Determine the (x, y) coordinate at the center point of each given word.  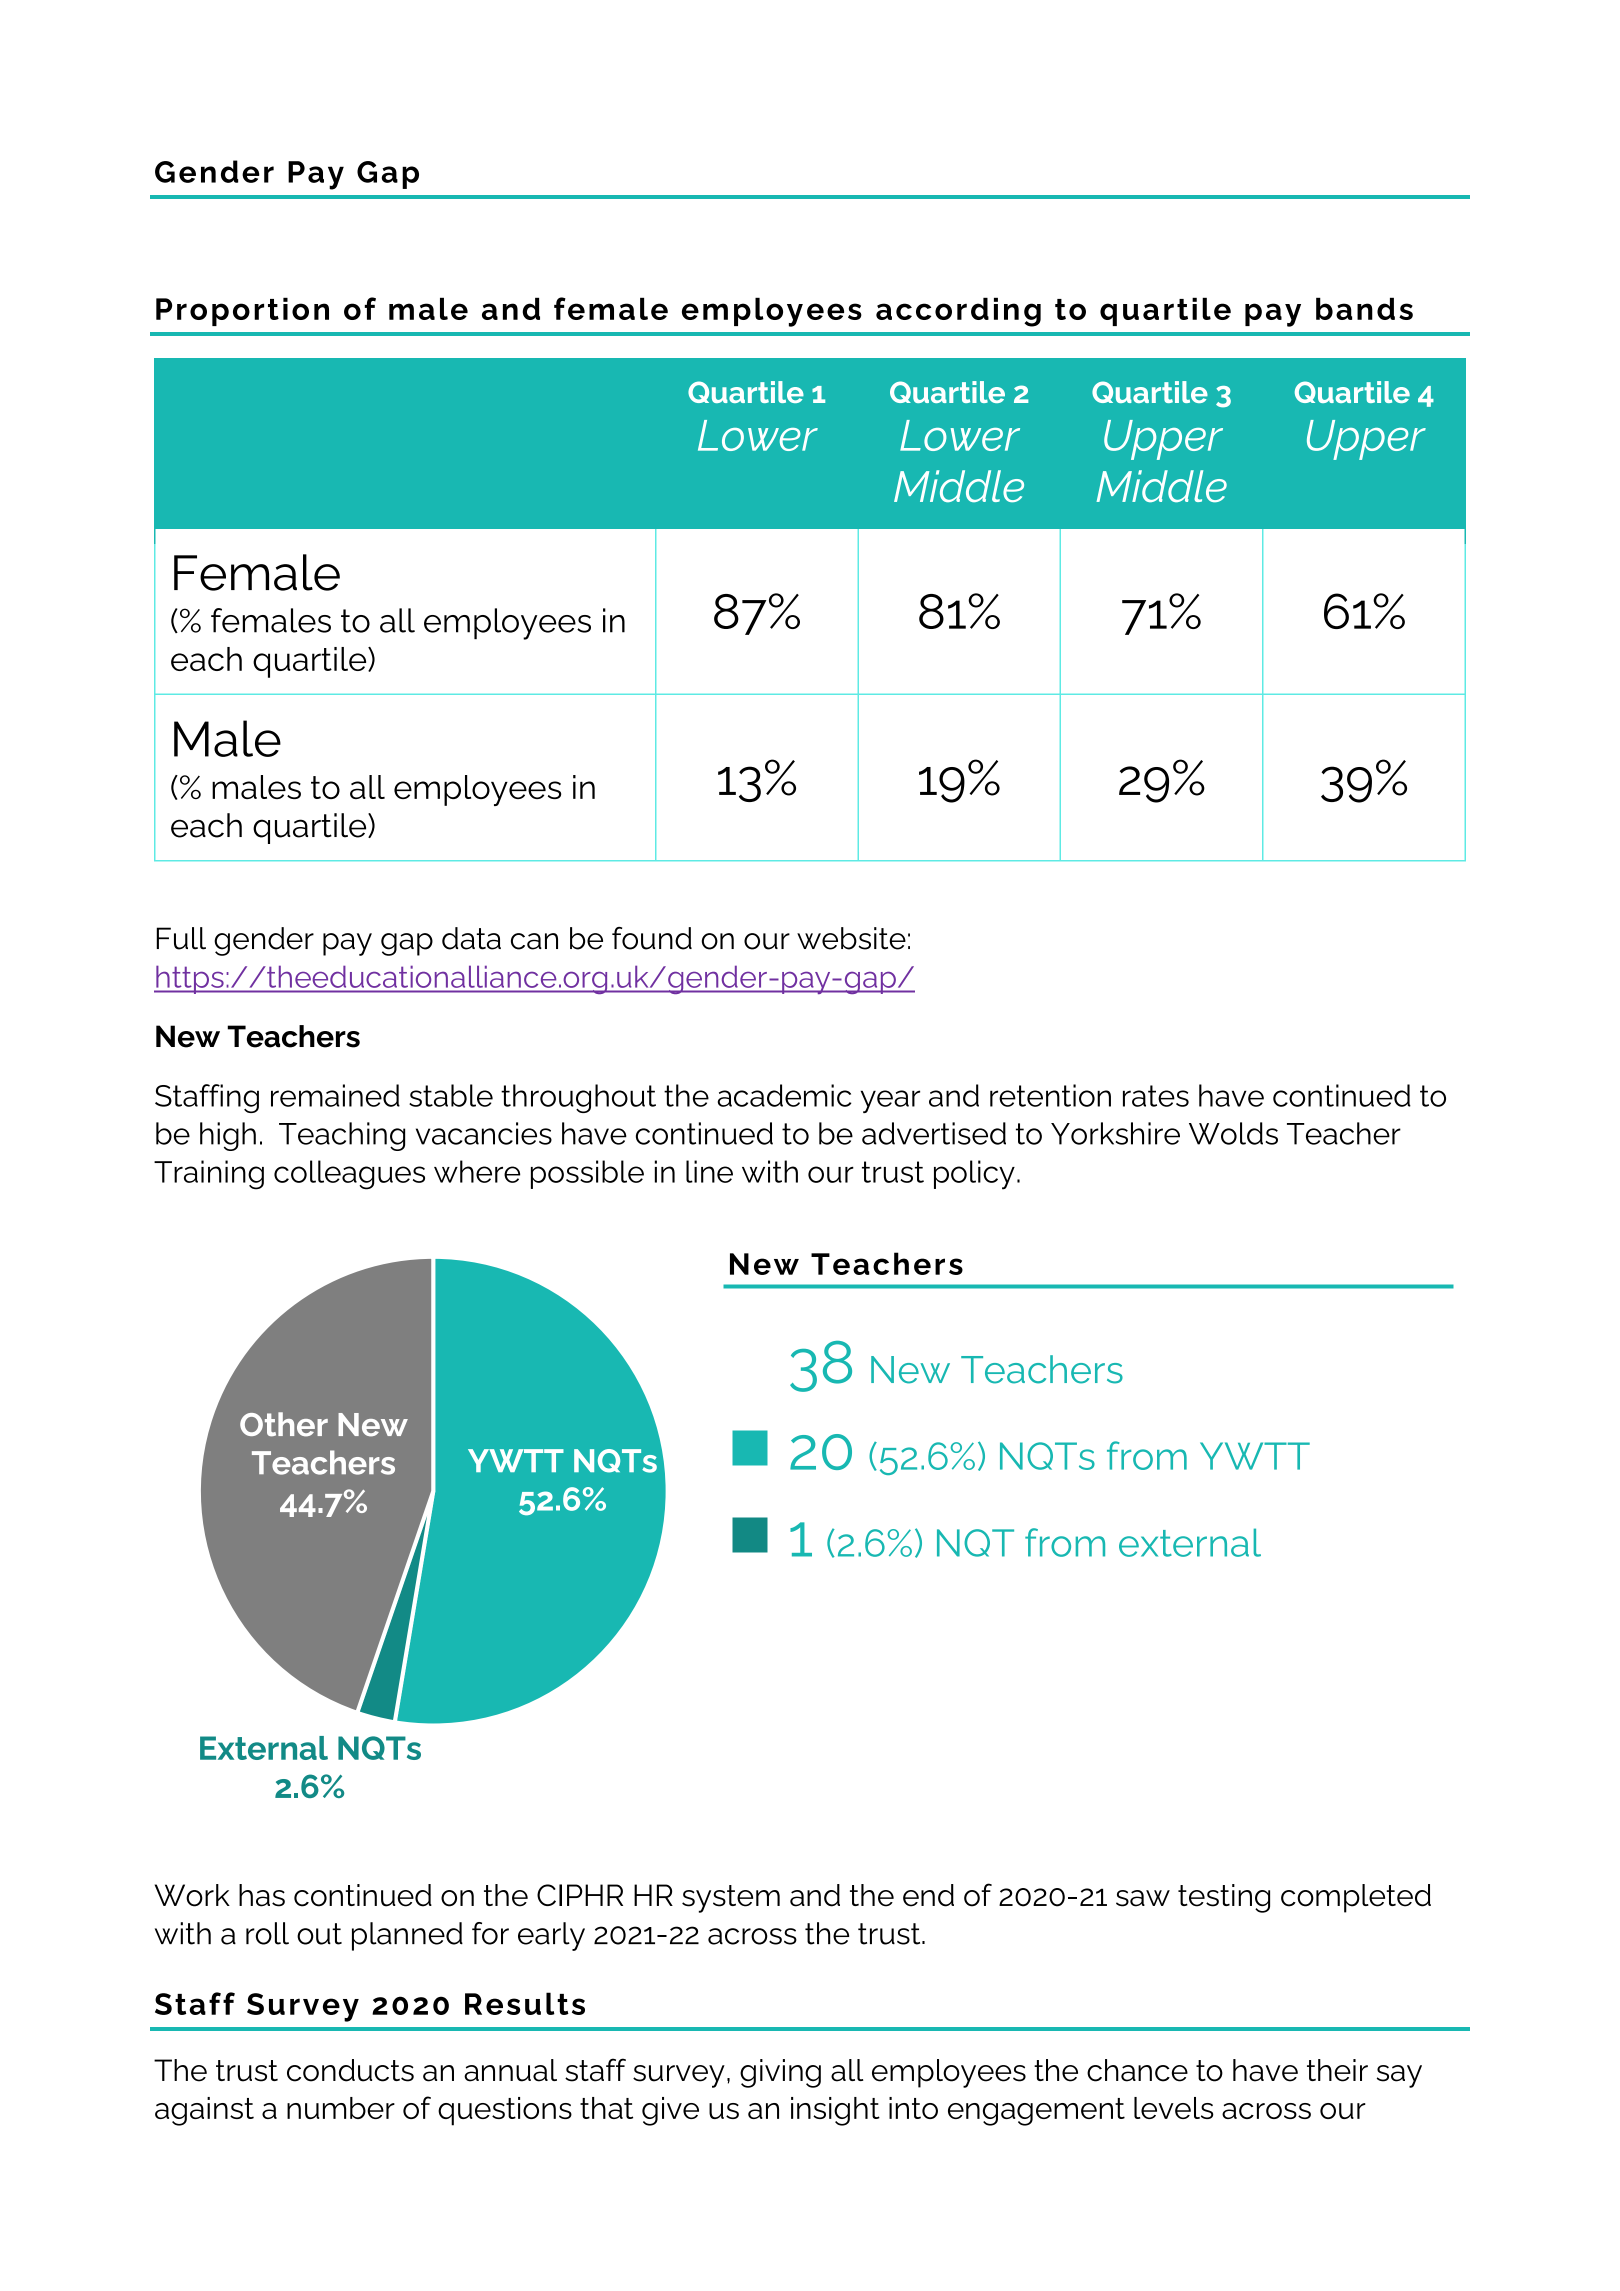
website (851, 938)
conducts (350, 2070)
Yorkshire (1115, 1133)
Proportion (242, 311)
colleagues (349, 1175)
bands (1364, 308)
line (709, 1171)
